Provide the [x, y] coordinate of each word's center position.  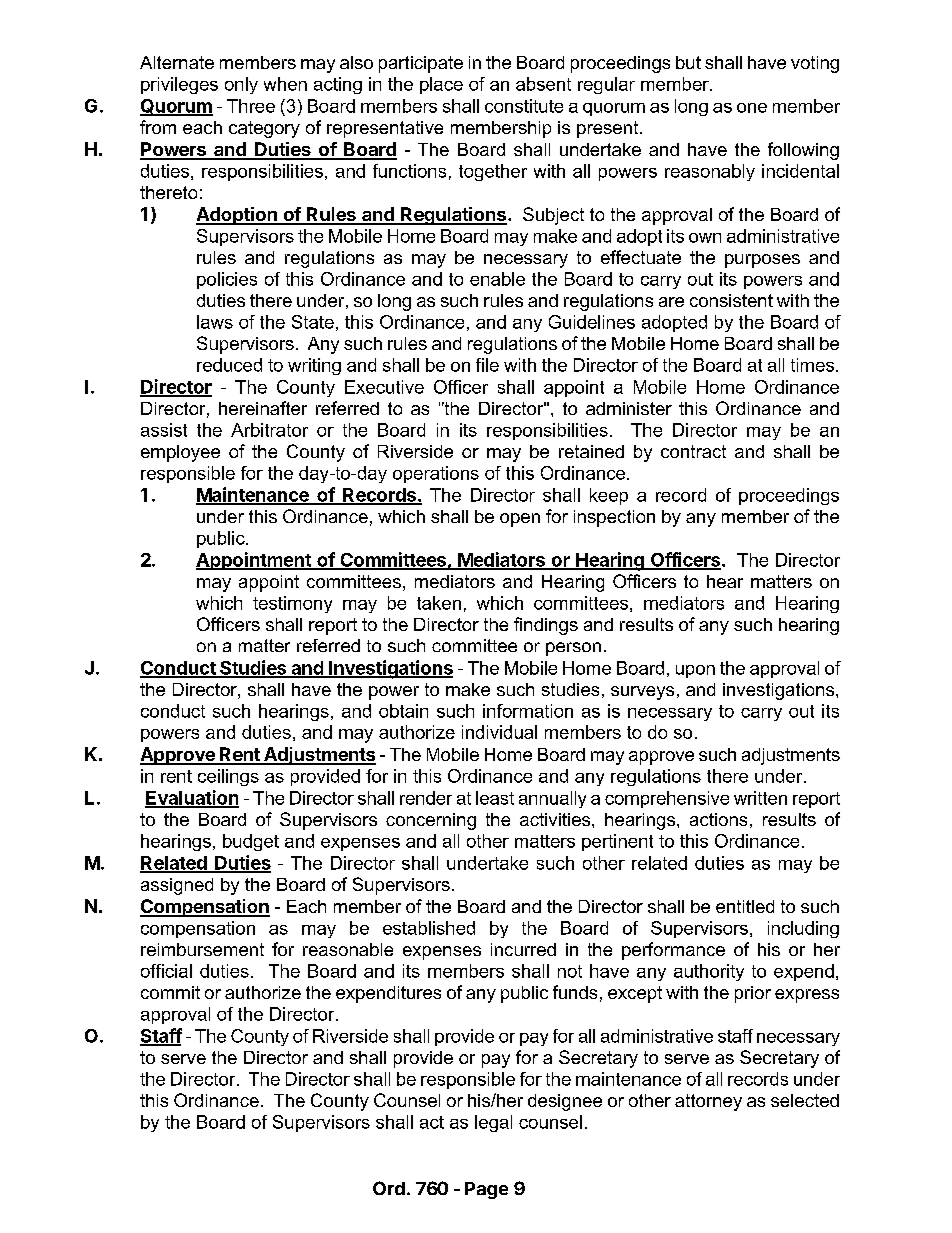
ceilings [228, 777]
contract [693, 451]
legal [493, 1123]
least [495, 798]
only [241, 85]
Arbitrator [269, 430]
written [760, 798]
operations [436, 474]
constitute [524, 106]
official [166, 971]
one [752, 108]
